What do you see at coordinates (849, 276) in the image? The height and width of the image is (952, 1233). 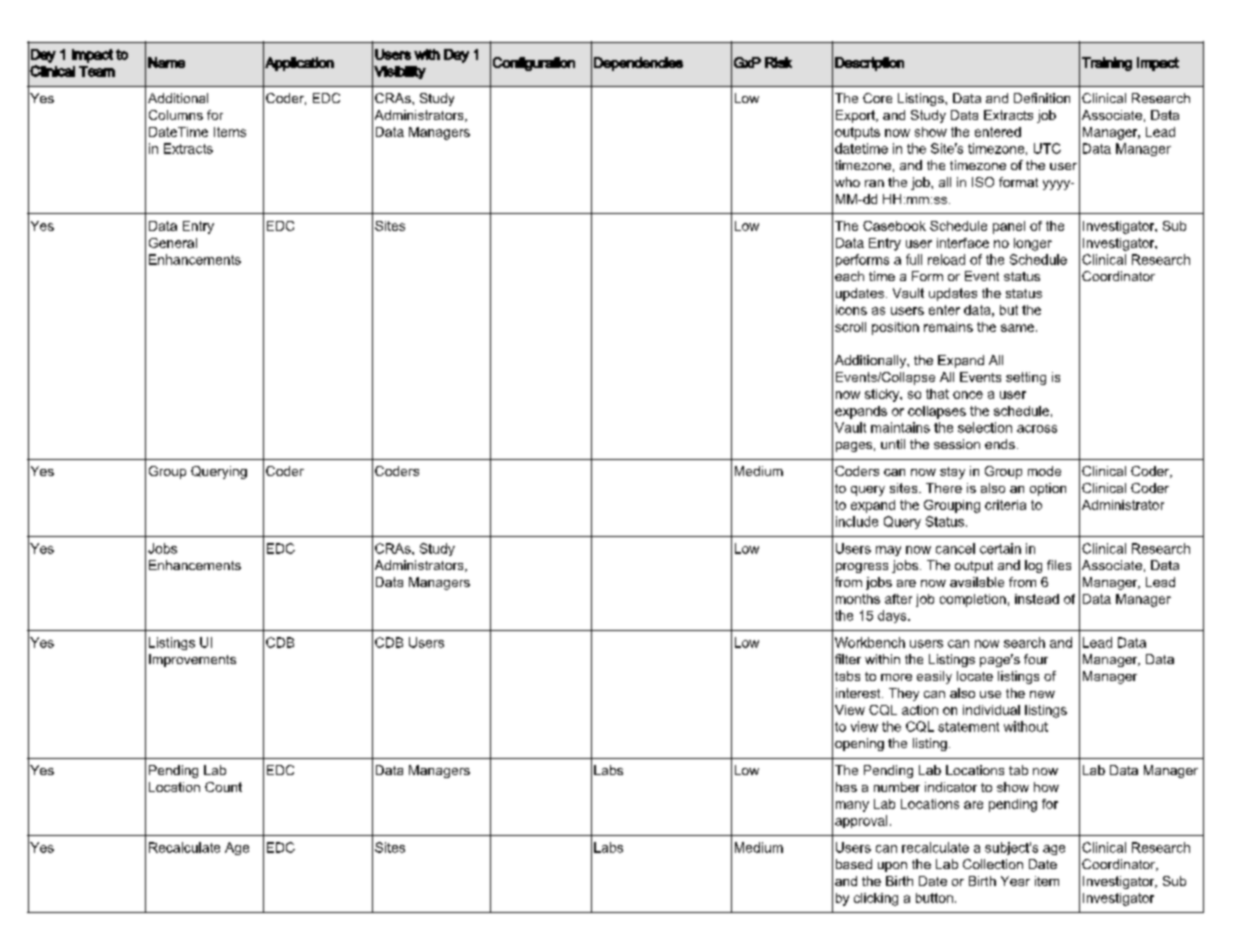 I see `each` at bounding box center [849, 276].
